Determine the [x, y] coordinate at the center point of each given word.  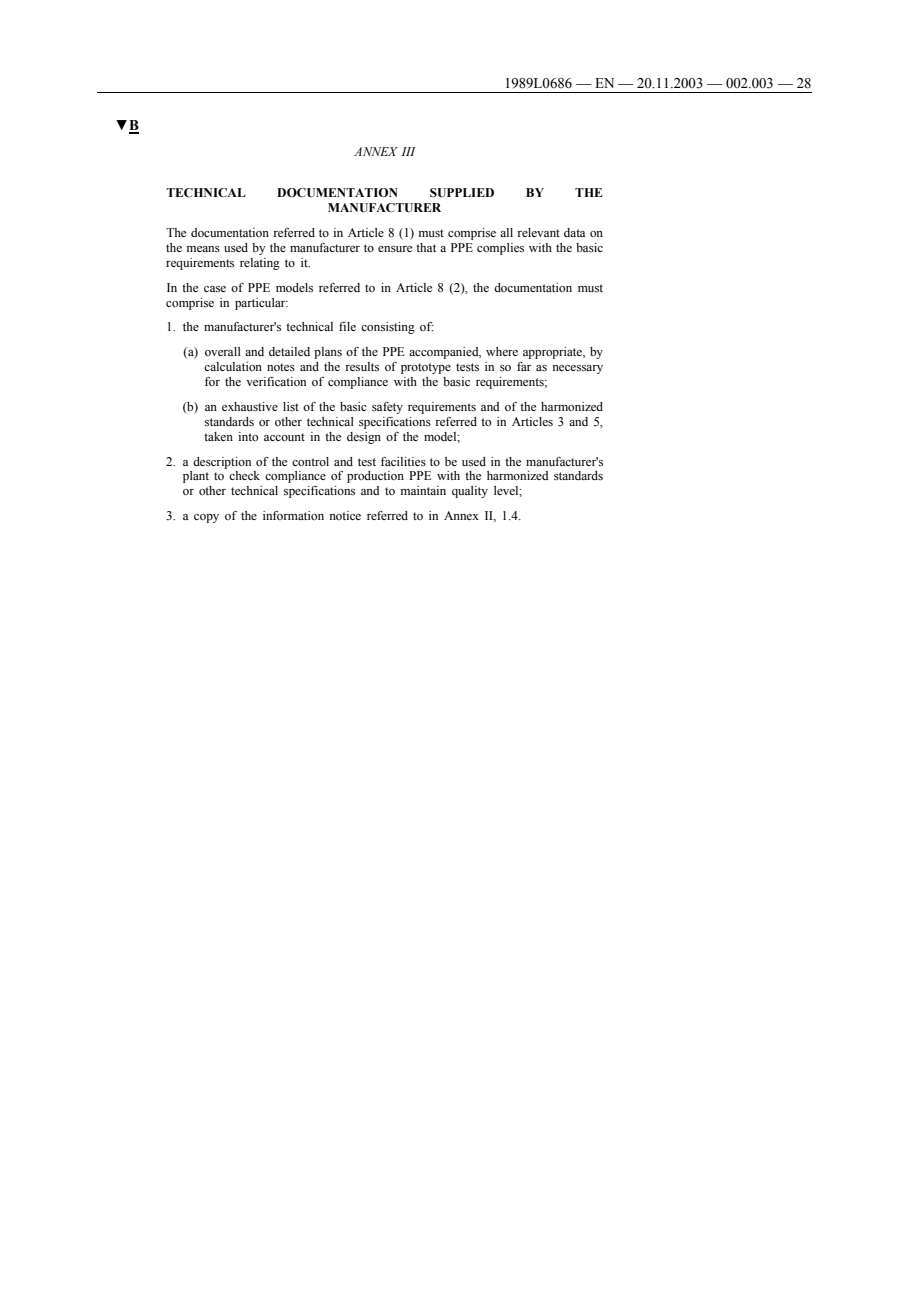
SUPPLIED [462, 193]
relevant [538, 232]
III [408, 151]
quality [470, 492]
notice [345, 515]
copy [206, 518]
